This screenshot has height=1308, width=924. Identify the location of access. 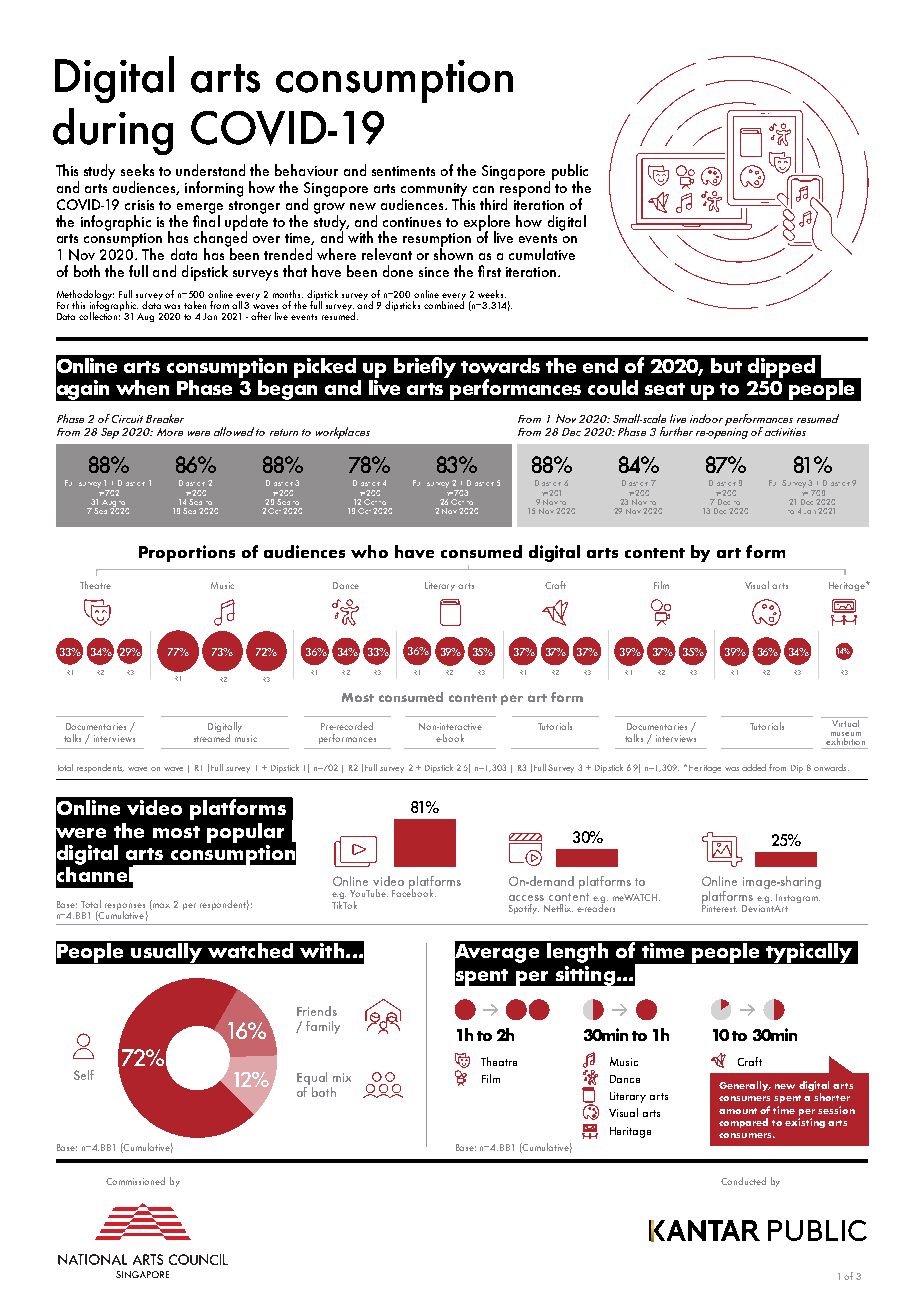
(526, 898).
